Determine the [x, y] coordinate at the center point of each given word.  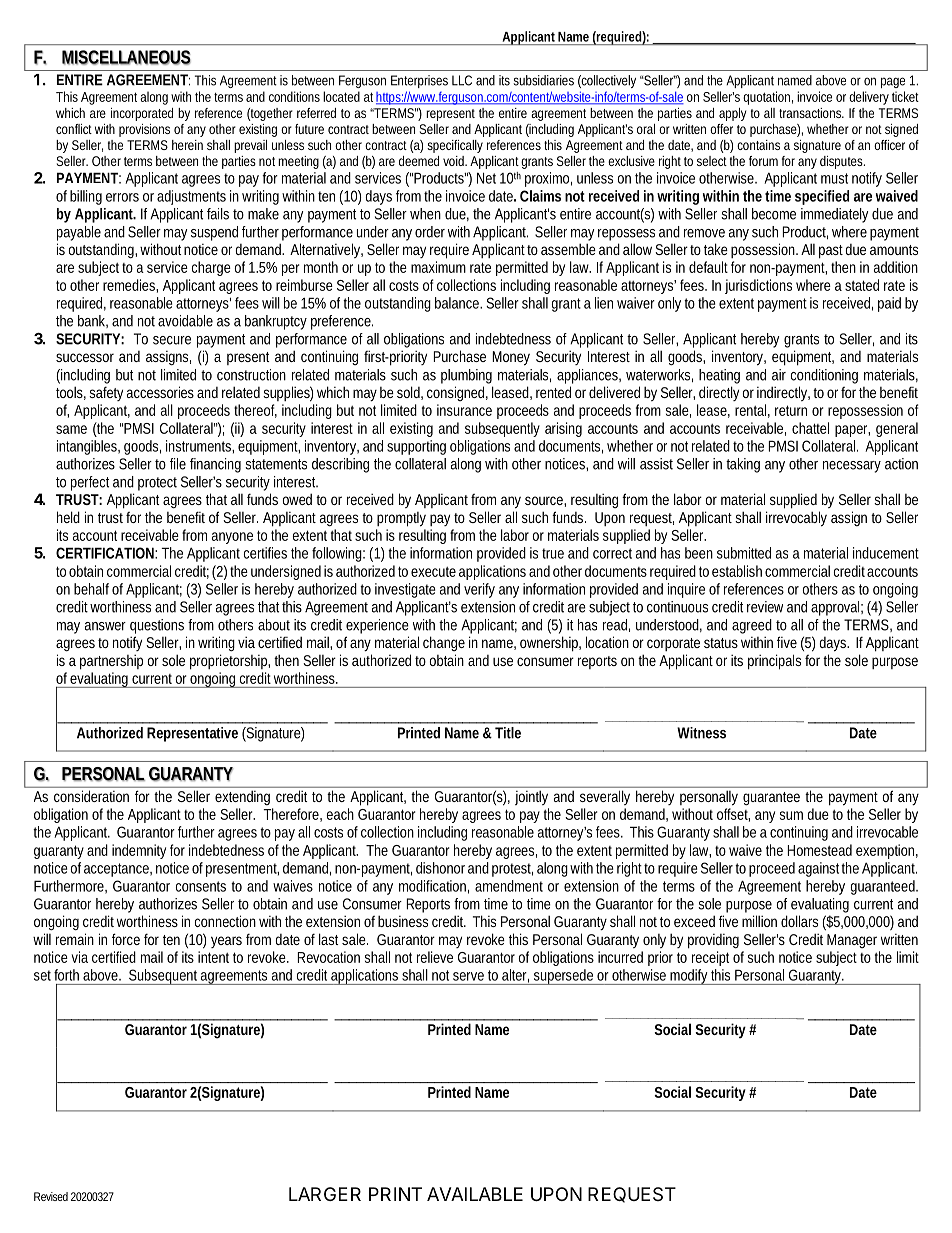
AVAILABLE [475, 1194]
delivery [869, 98]
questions [157, 626]
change [444, 643]
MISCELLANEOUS [126, 57]
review [765, 607]
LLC [462, 80]
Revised [51, 1196]
